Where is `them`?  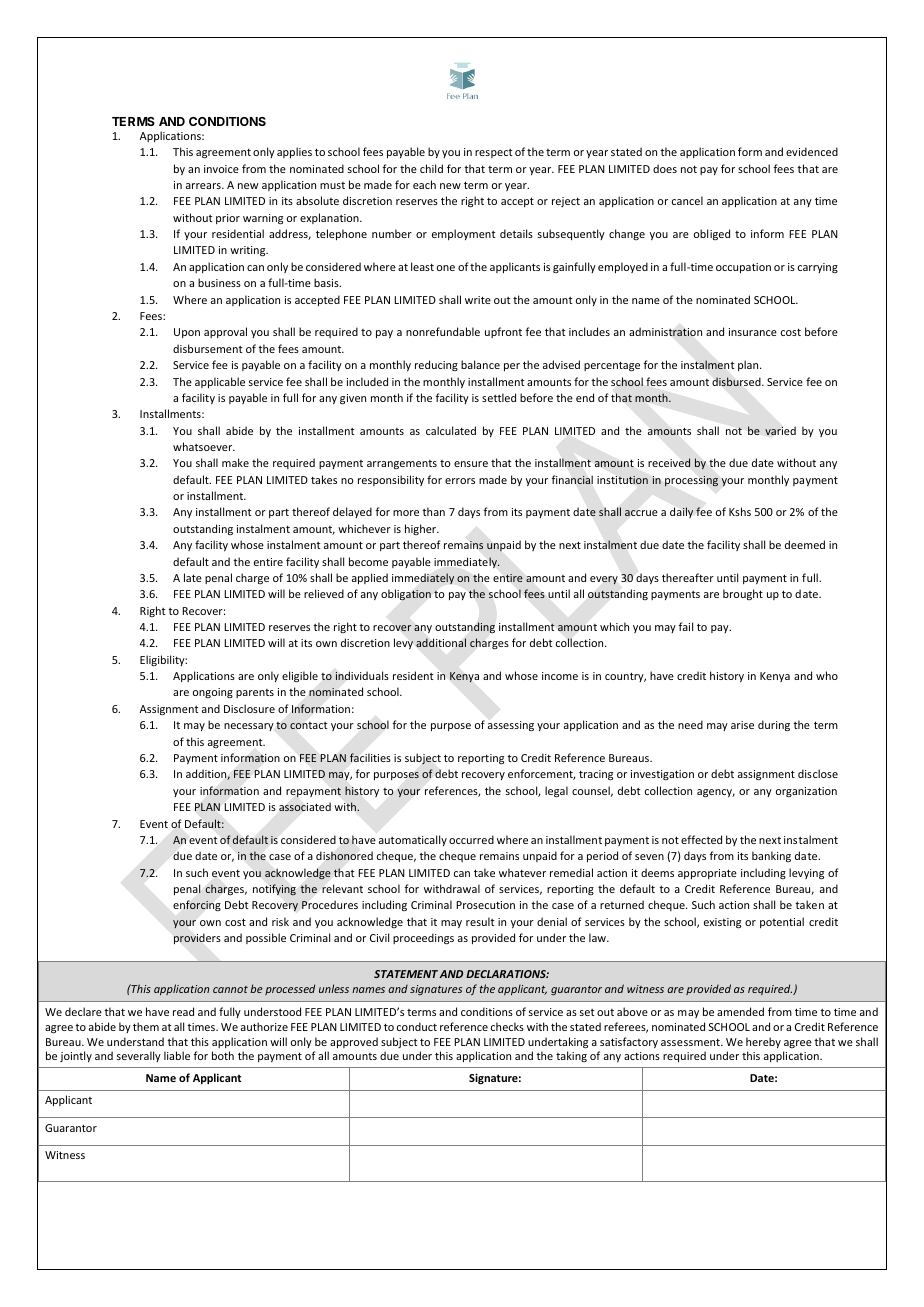
them is located at coordinates (146, 1026).
